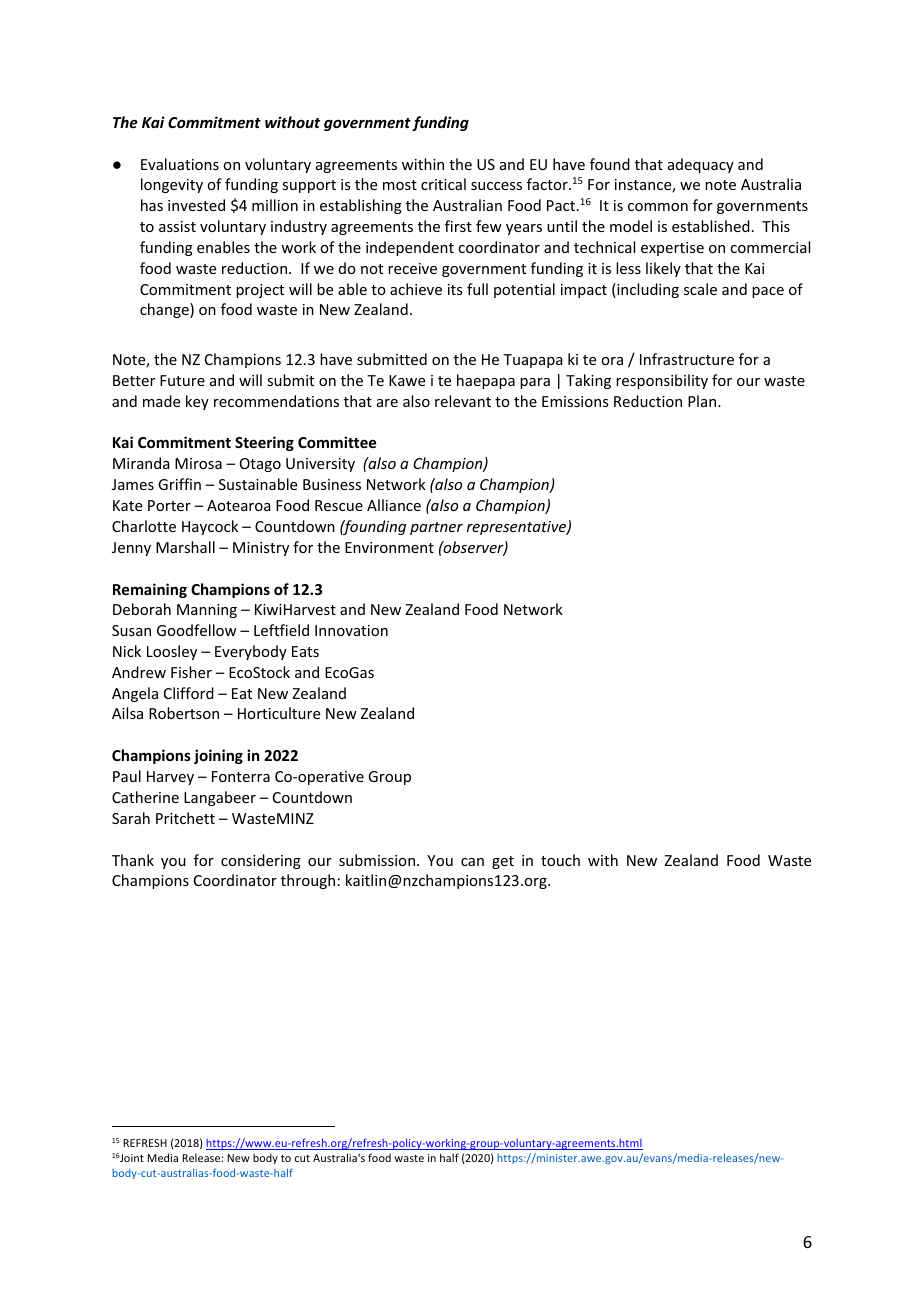 The width and height of the screenshot is (924, 1308). Describe the element at coordinates (443, 184) in the screenshot. I see `critical` at that location.
